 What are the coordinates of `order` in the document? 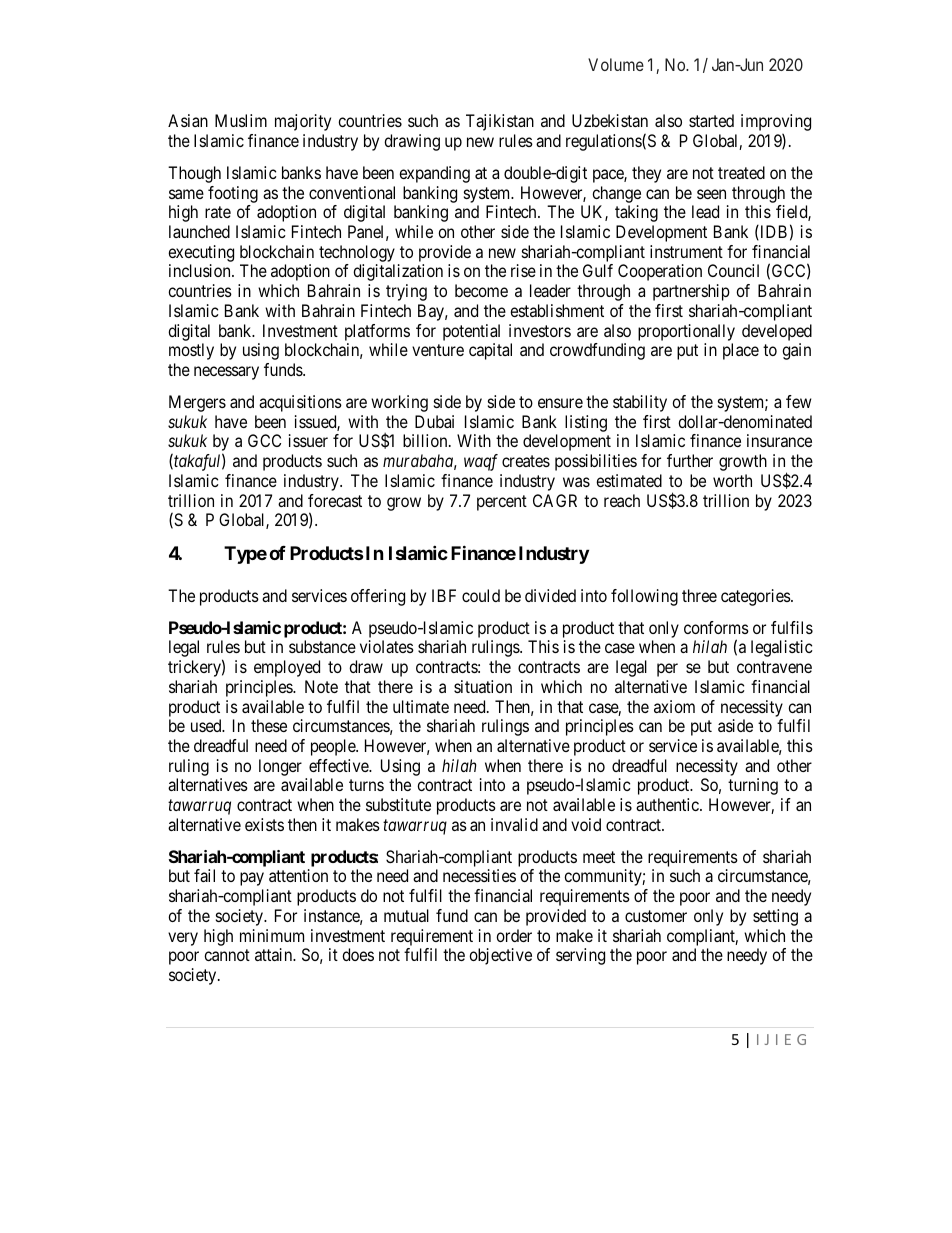 It's located at (514, 935).
